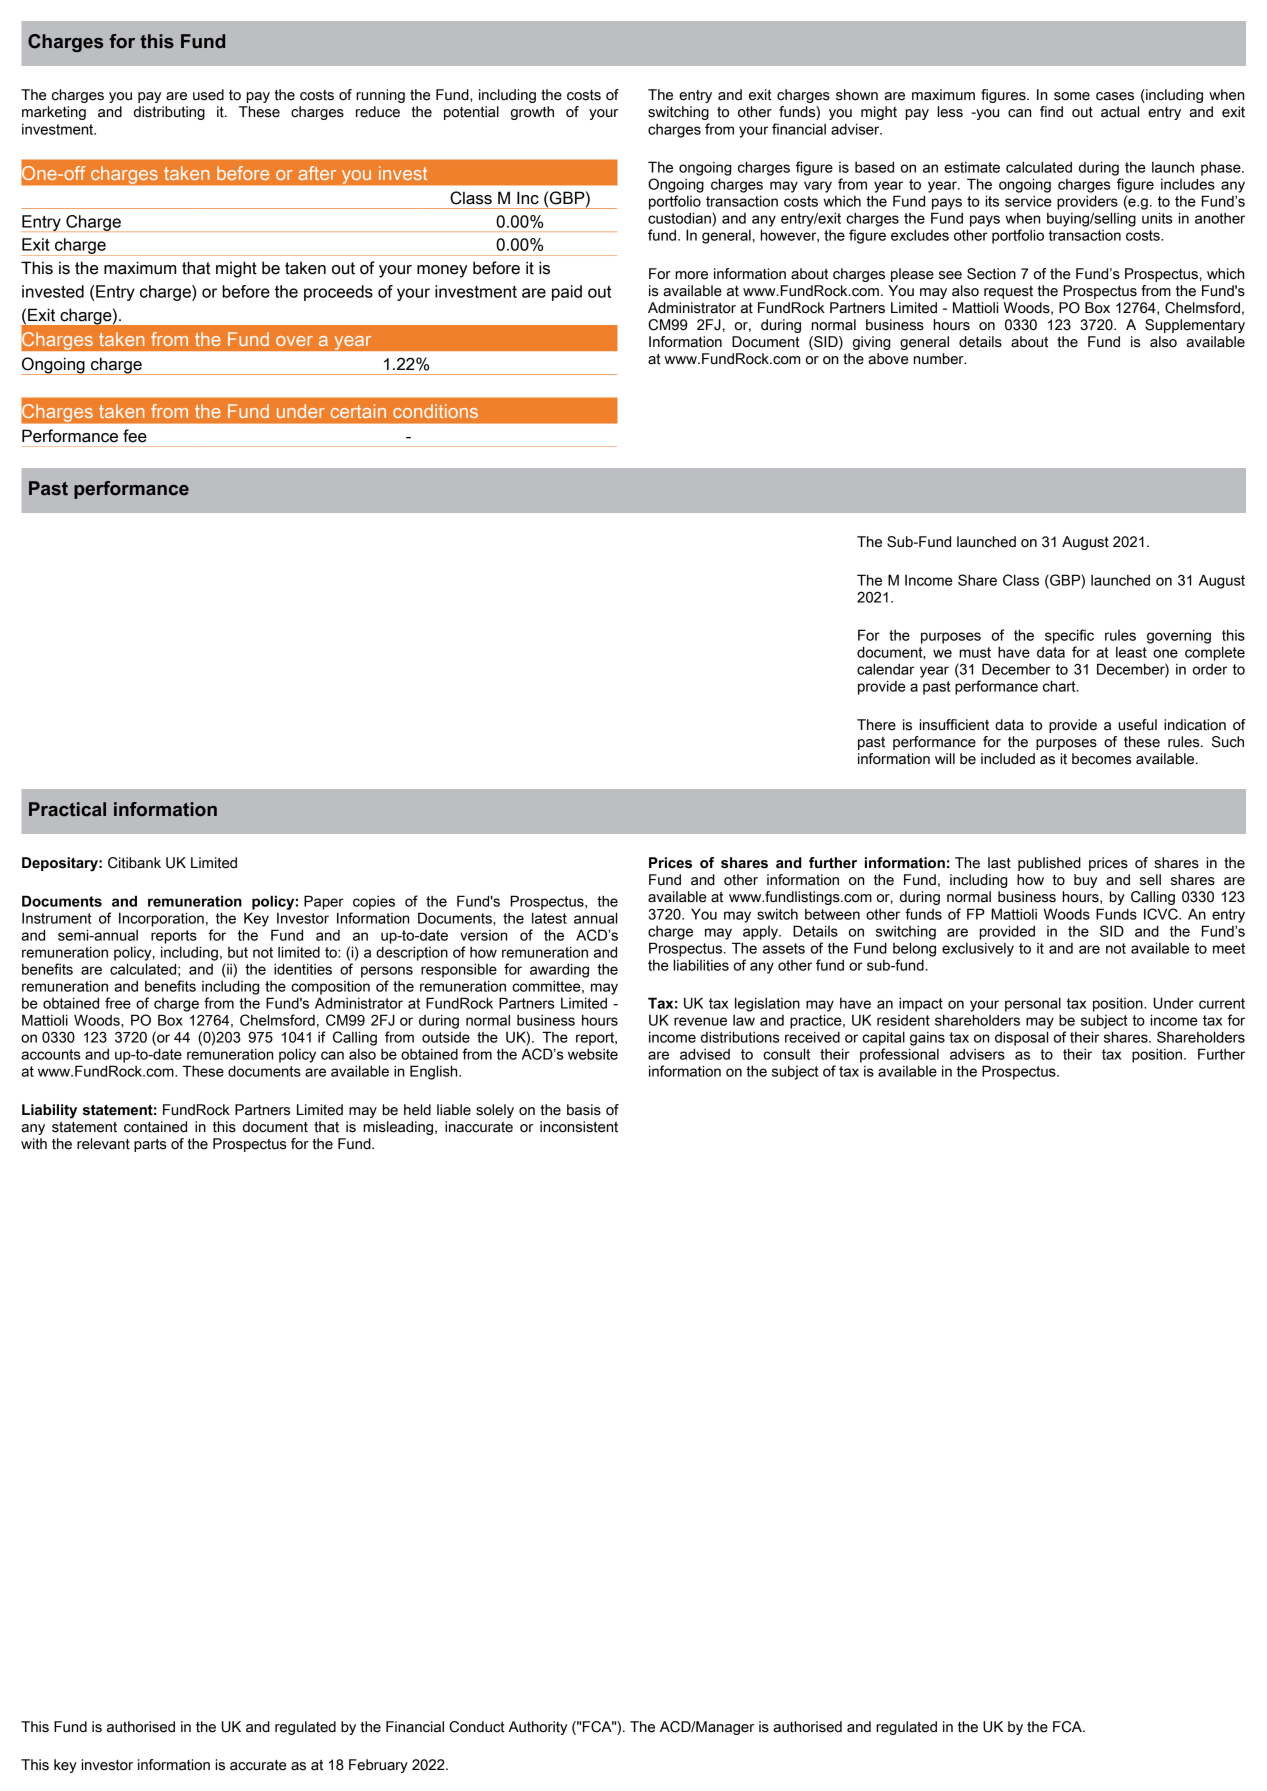 Image resolution: width=1267 pixels, height=1791 pixels. What do you see at coordinates (67, 809) in the page?
I see `Practical` at bounding box center [67, 809].
